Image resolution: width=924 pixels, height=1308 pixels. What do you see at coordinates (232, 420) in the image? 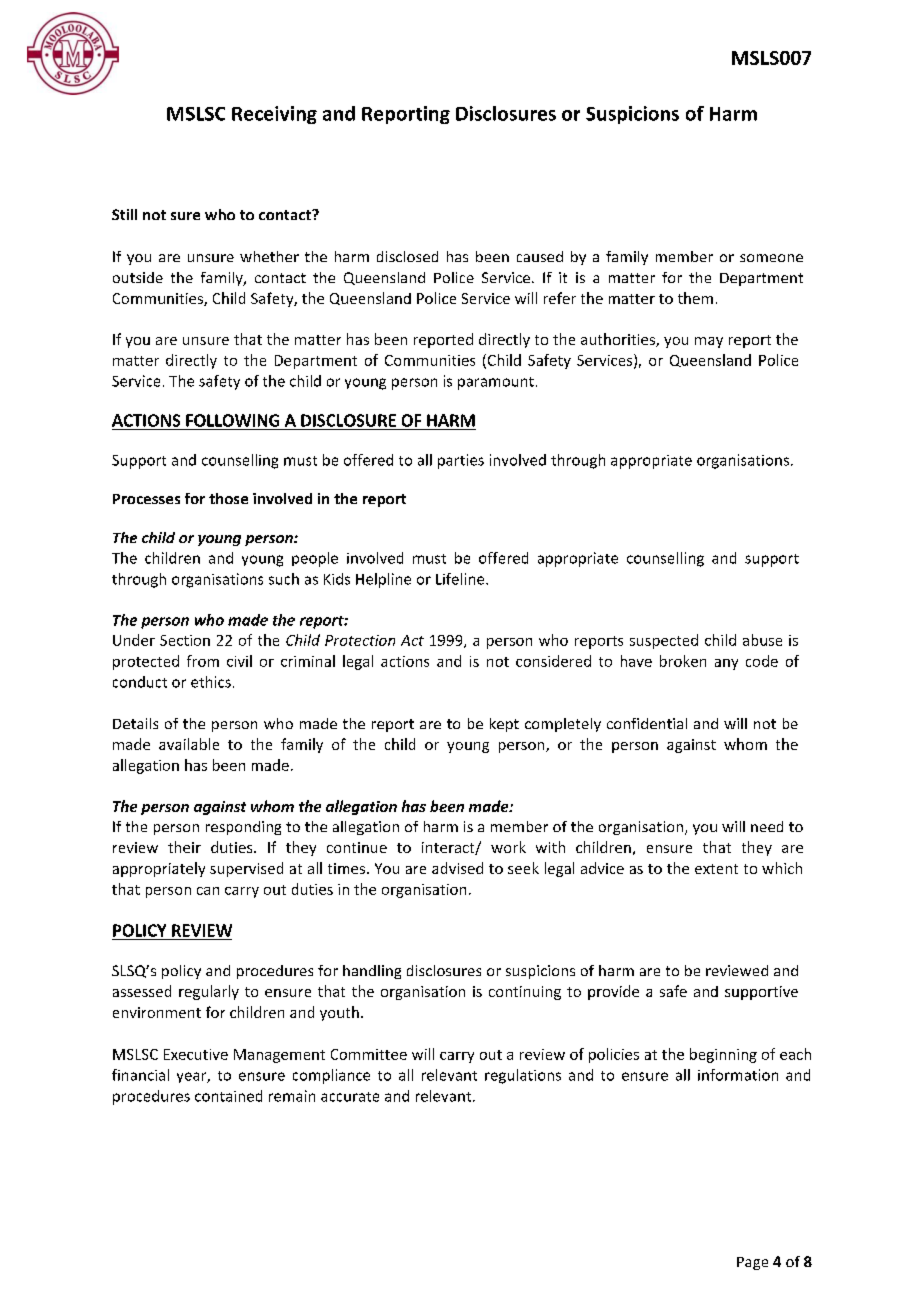
I see `FOLLOWING` at bounding box center [232, 420].
